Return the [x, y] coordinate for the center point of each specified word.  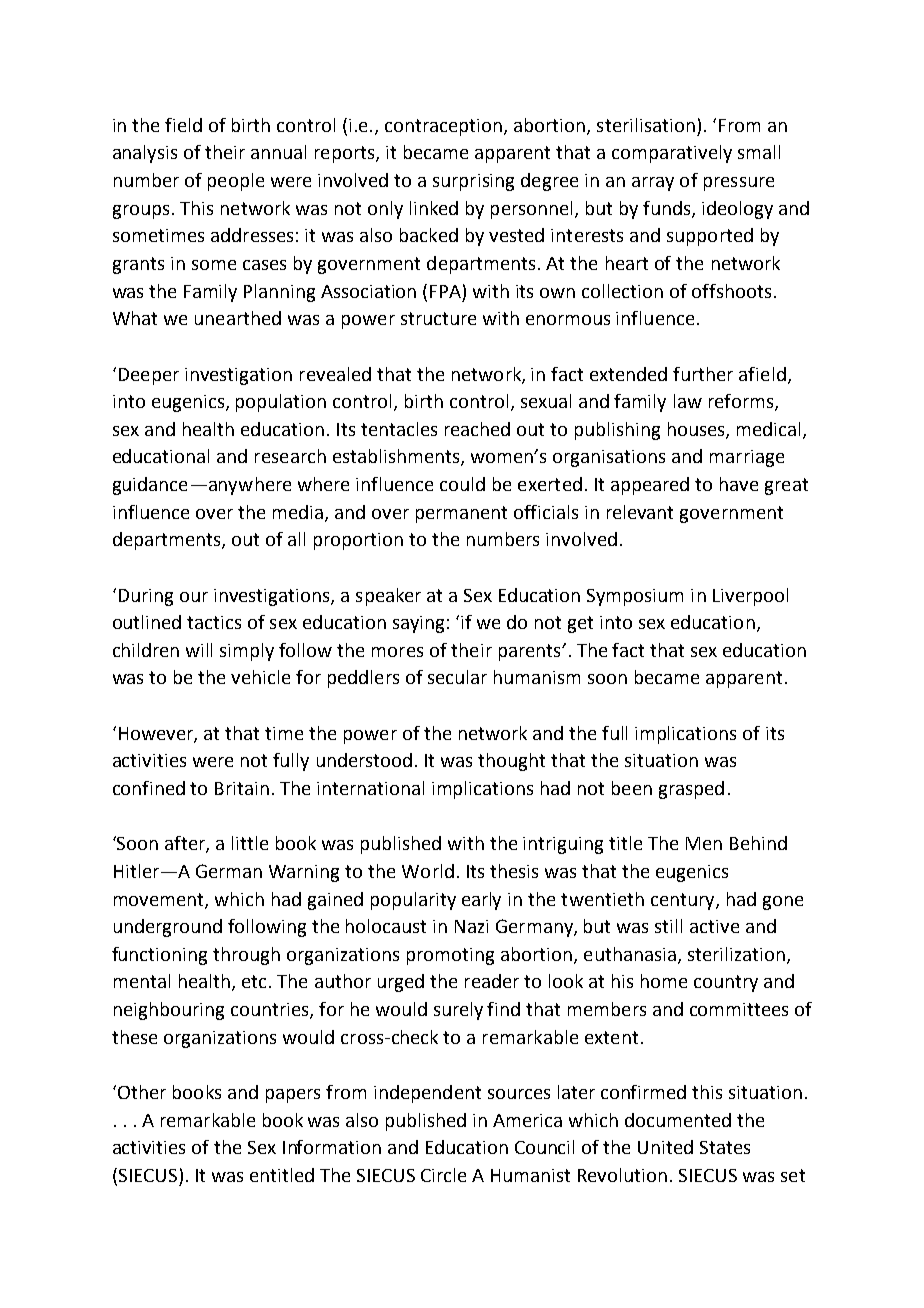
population [281, 403]
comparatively [672, 154]
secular [457, 677]
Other [142, 1092]
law [688, 401]
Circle [443, 1175]
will [199, 650]
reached [477, 429]
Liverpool [750, 597]
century [684, 901]
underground [168, 928]
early [481, 901]
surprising [473, 182]
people [236, 182]
